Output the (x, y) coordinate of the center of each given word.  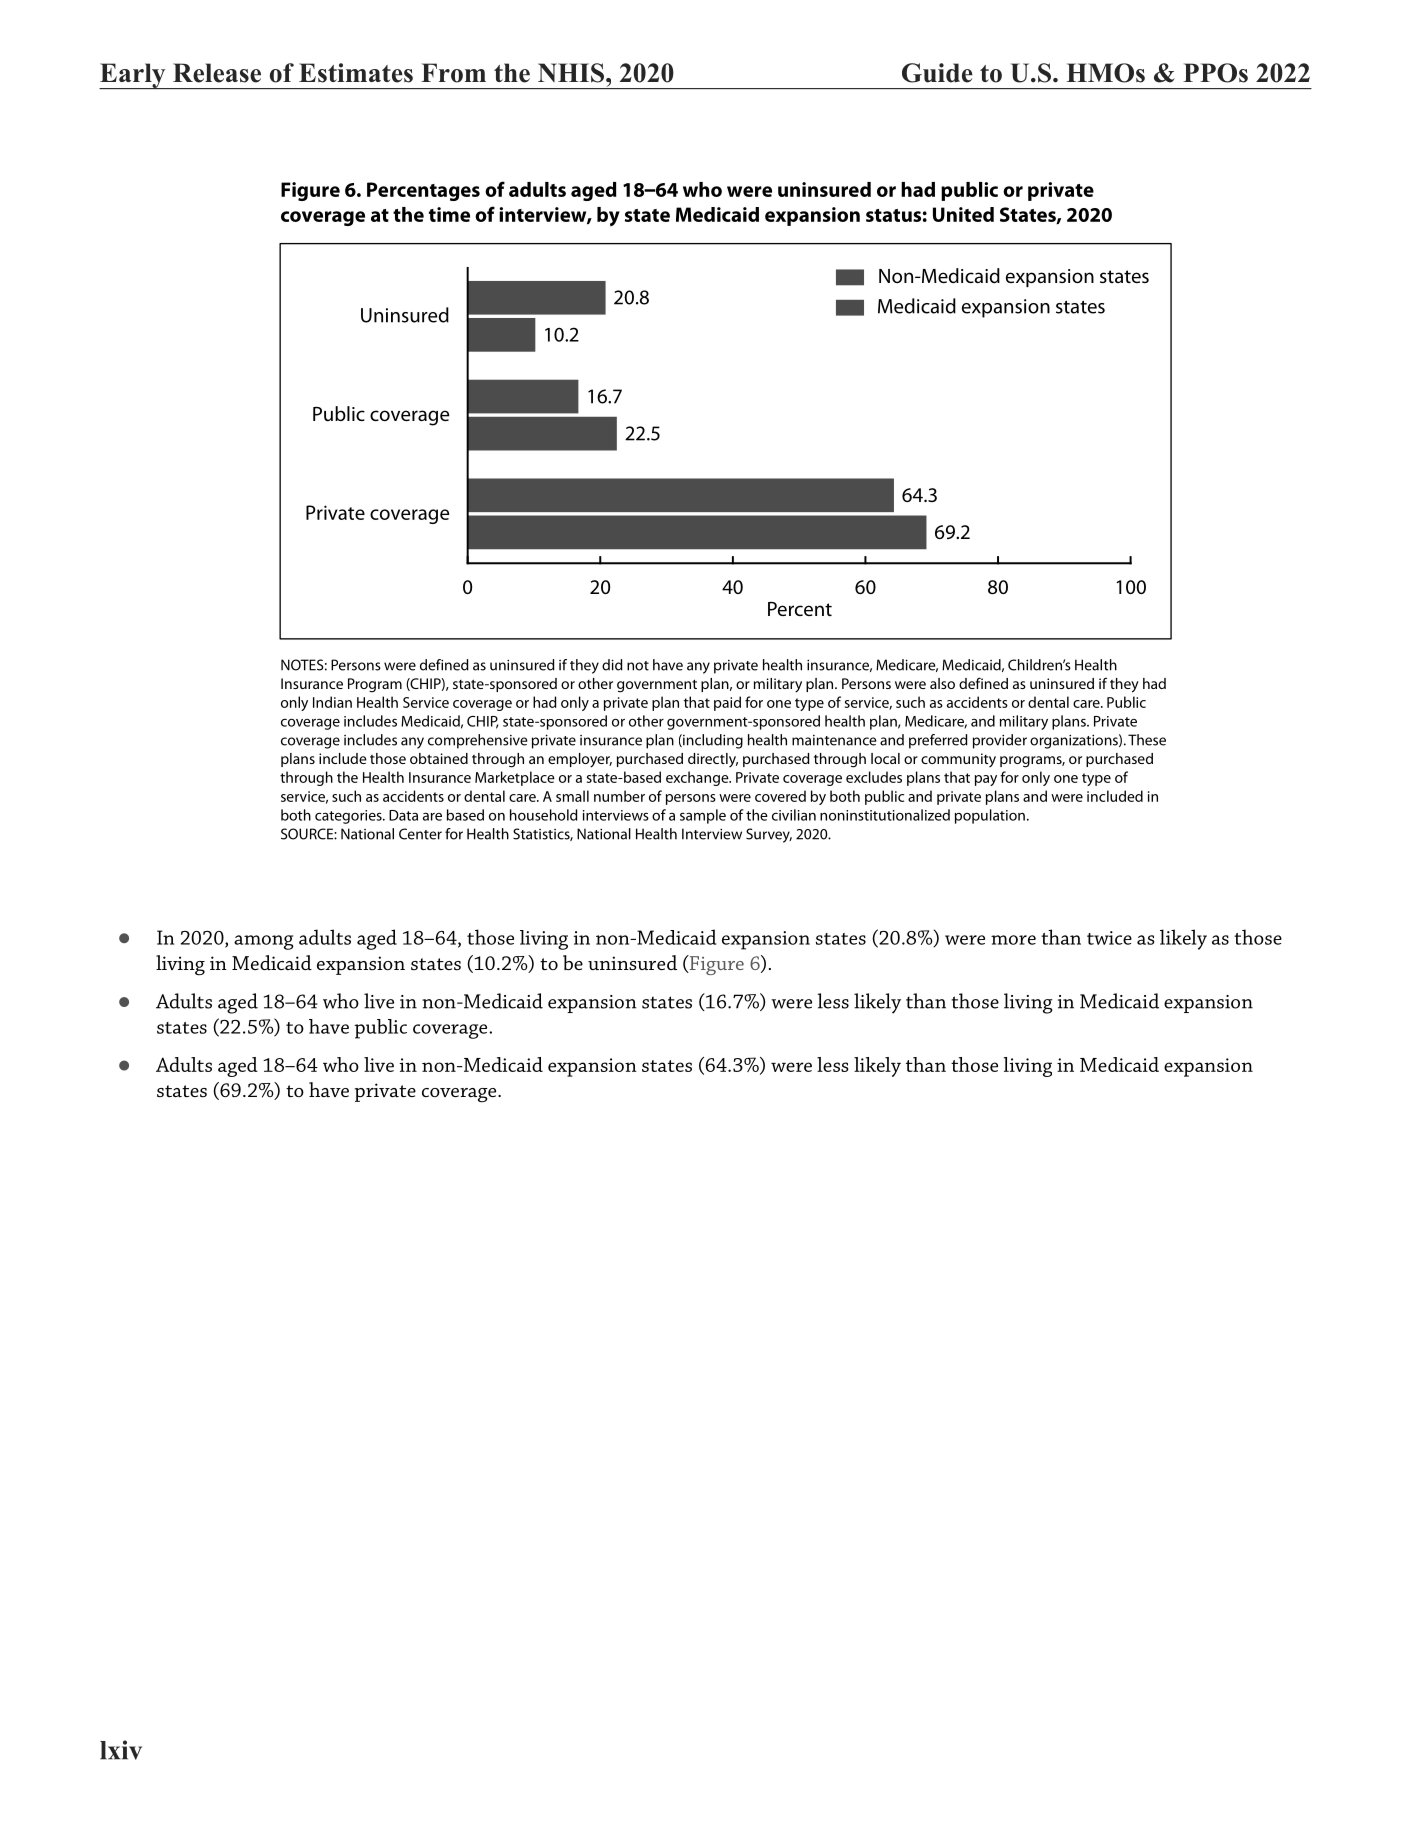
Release (217, 73)
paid (727, 703)
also (942, 683)
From (453, 73)
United (963, 214)
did (612, 665)
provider (1000, 741)
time (449, 214)
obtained (439, 758)
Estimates (356, 73)
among (264, 942)
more (1013, 940)
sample (703, 816)
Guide (937, 73)
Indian (332, 702)
